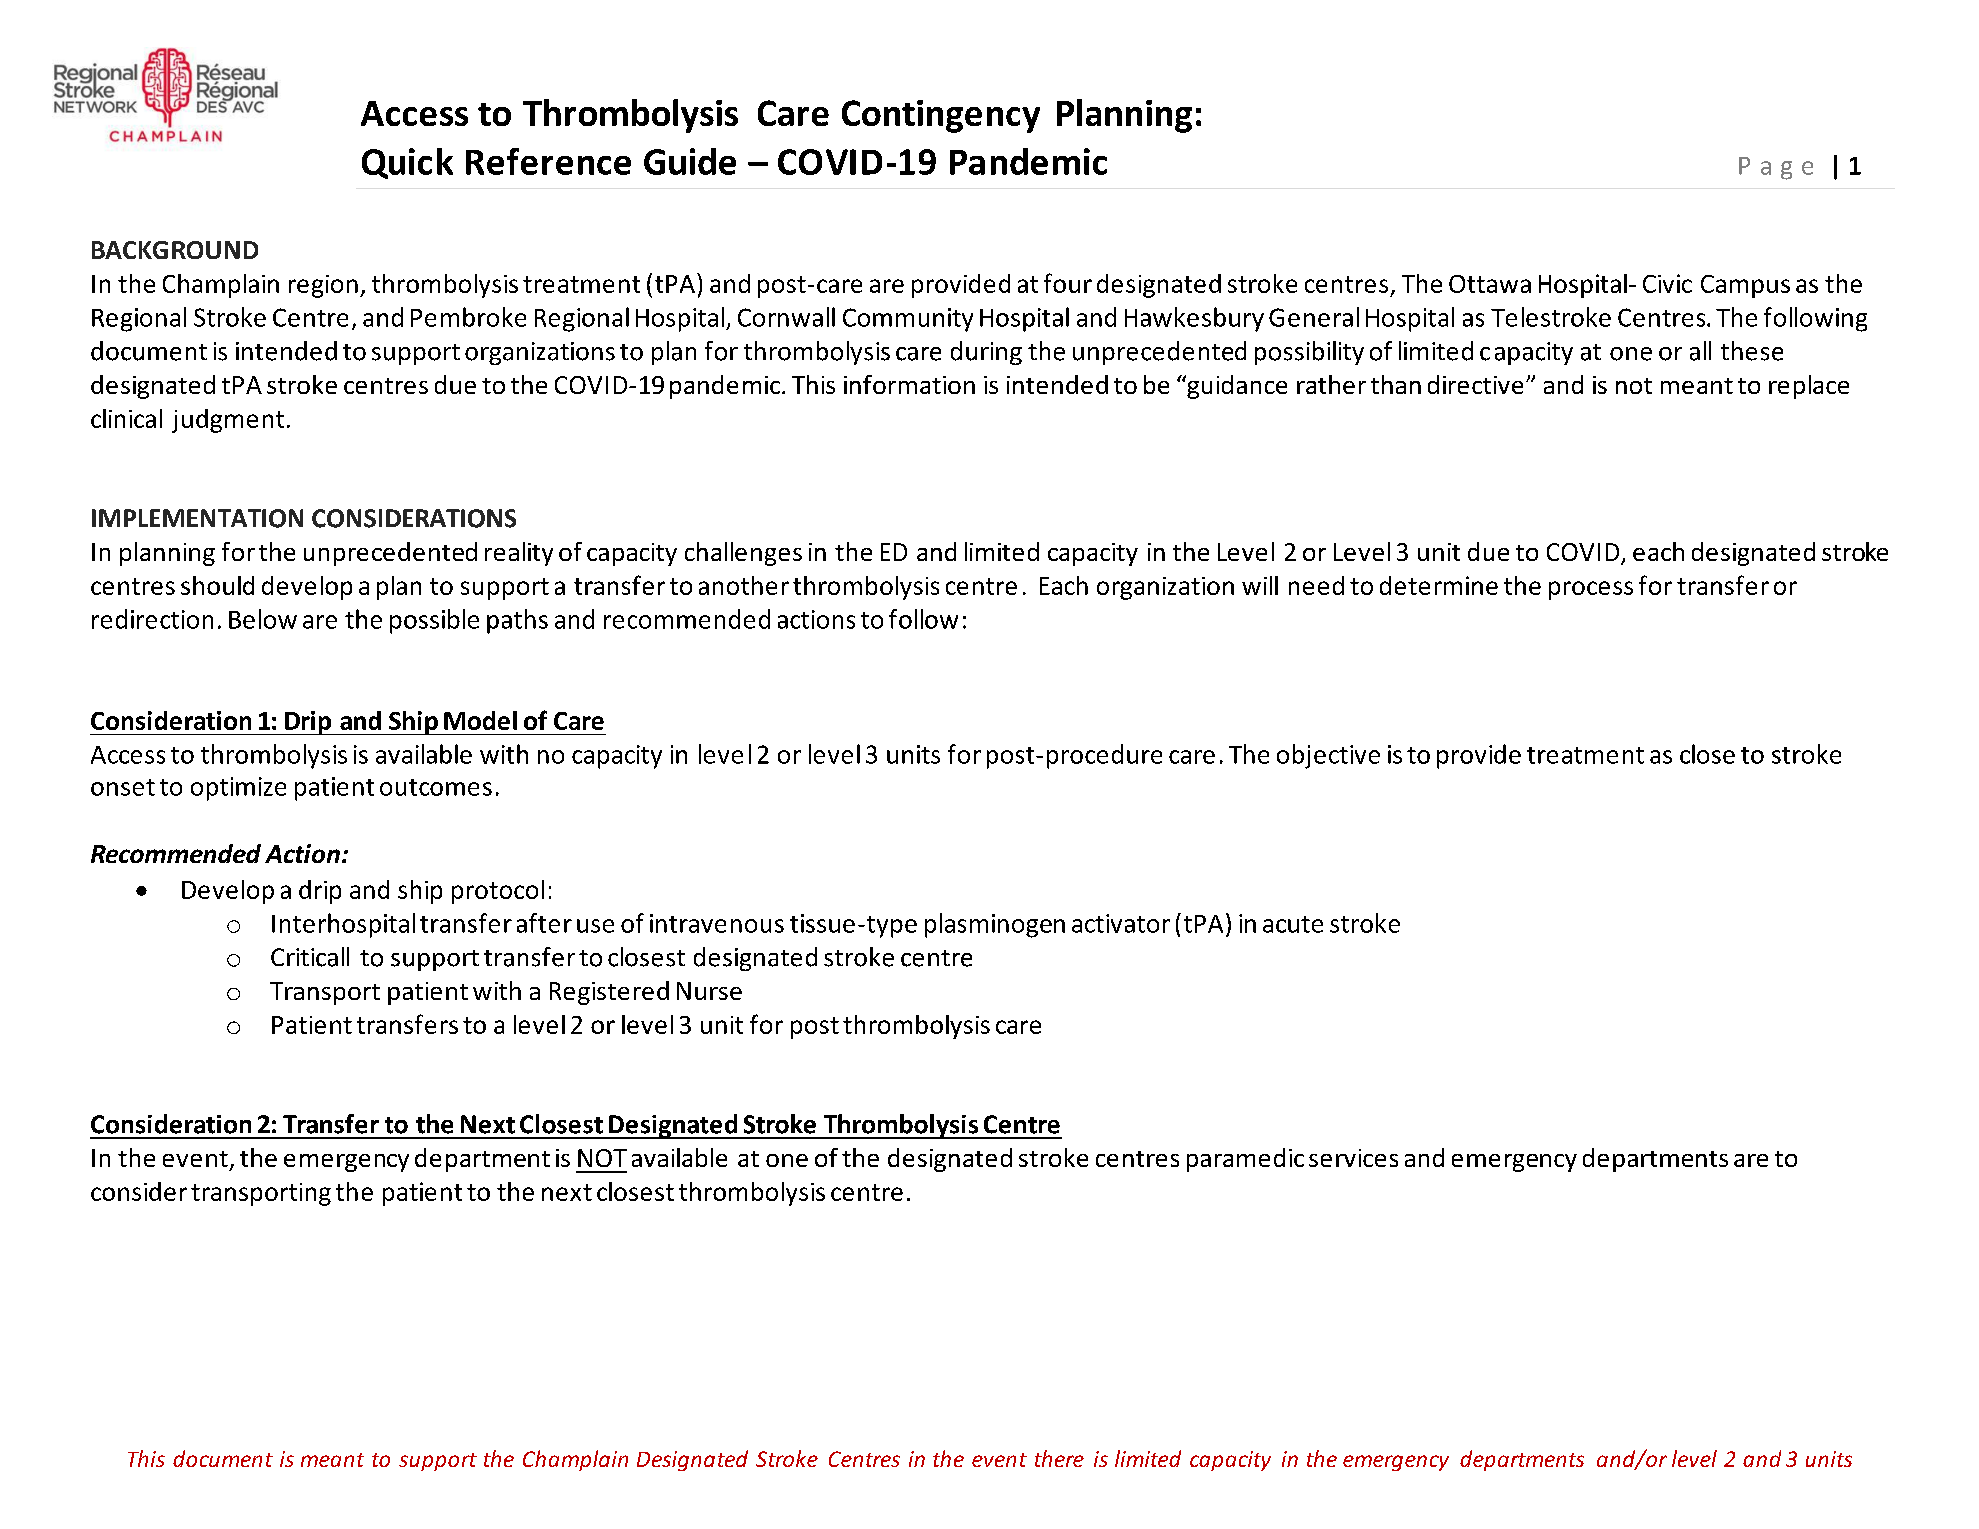 The image size is (1979, 1529). I want to click on Ottawa, so click(1490, 284).
